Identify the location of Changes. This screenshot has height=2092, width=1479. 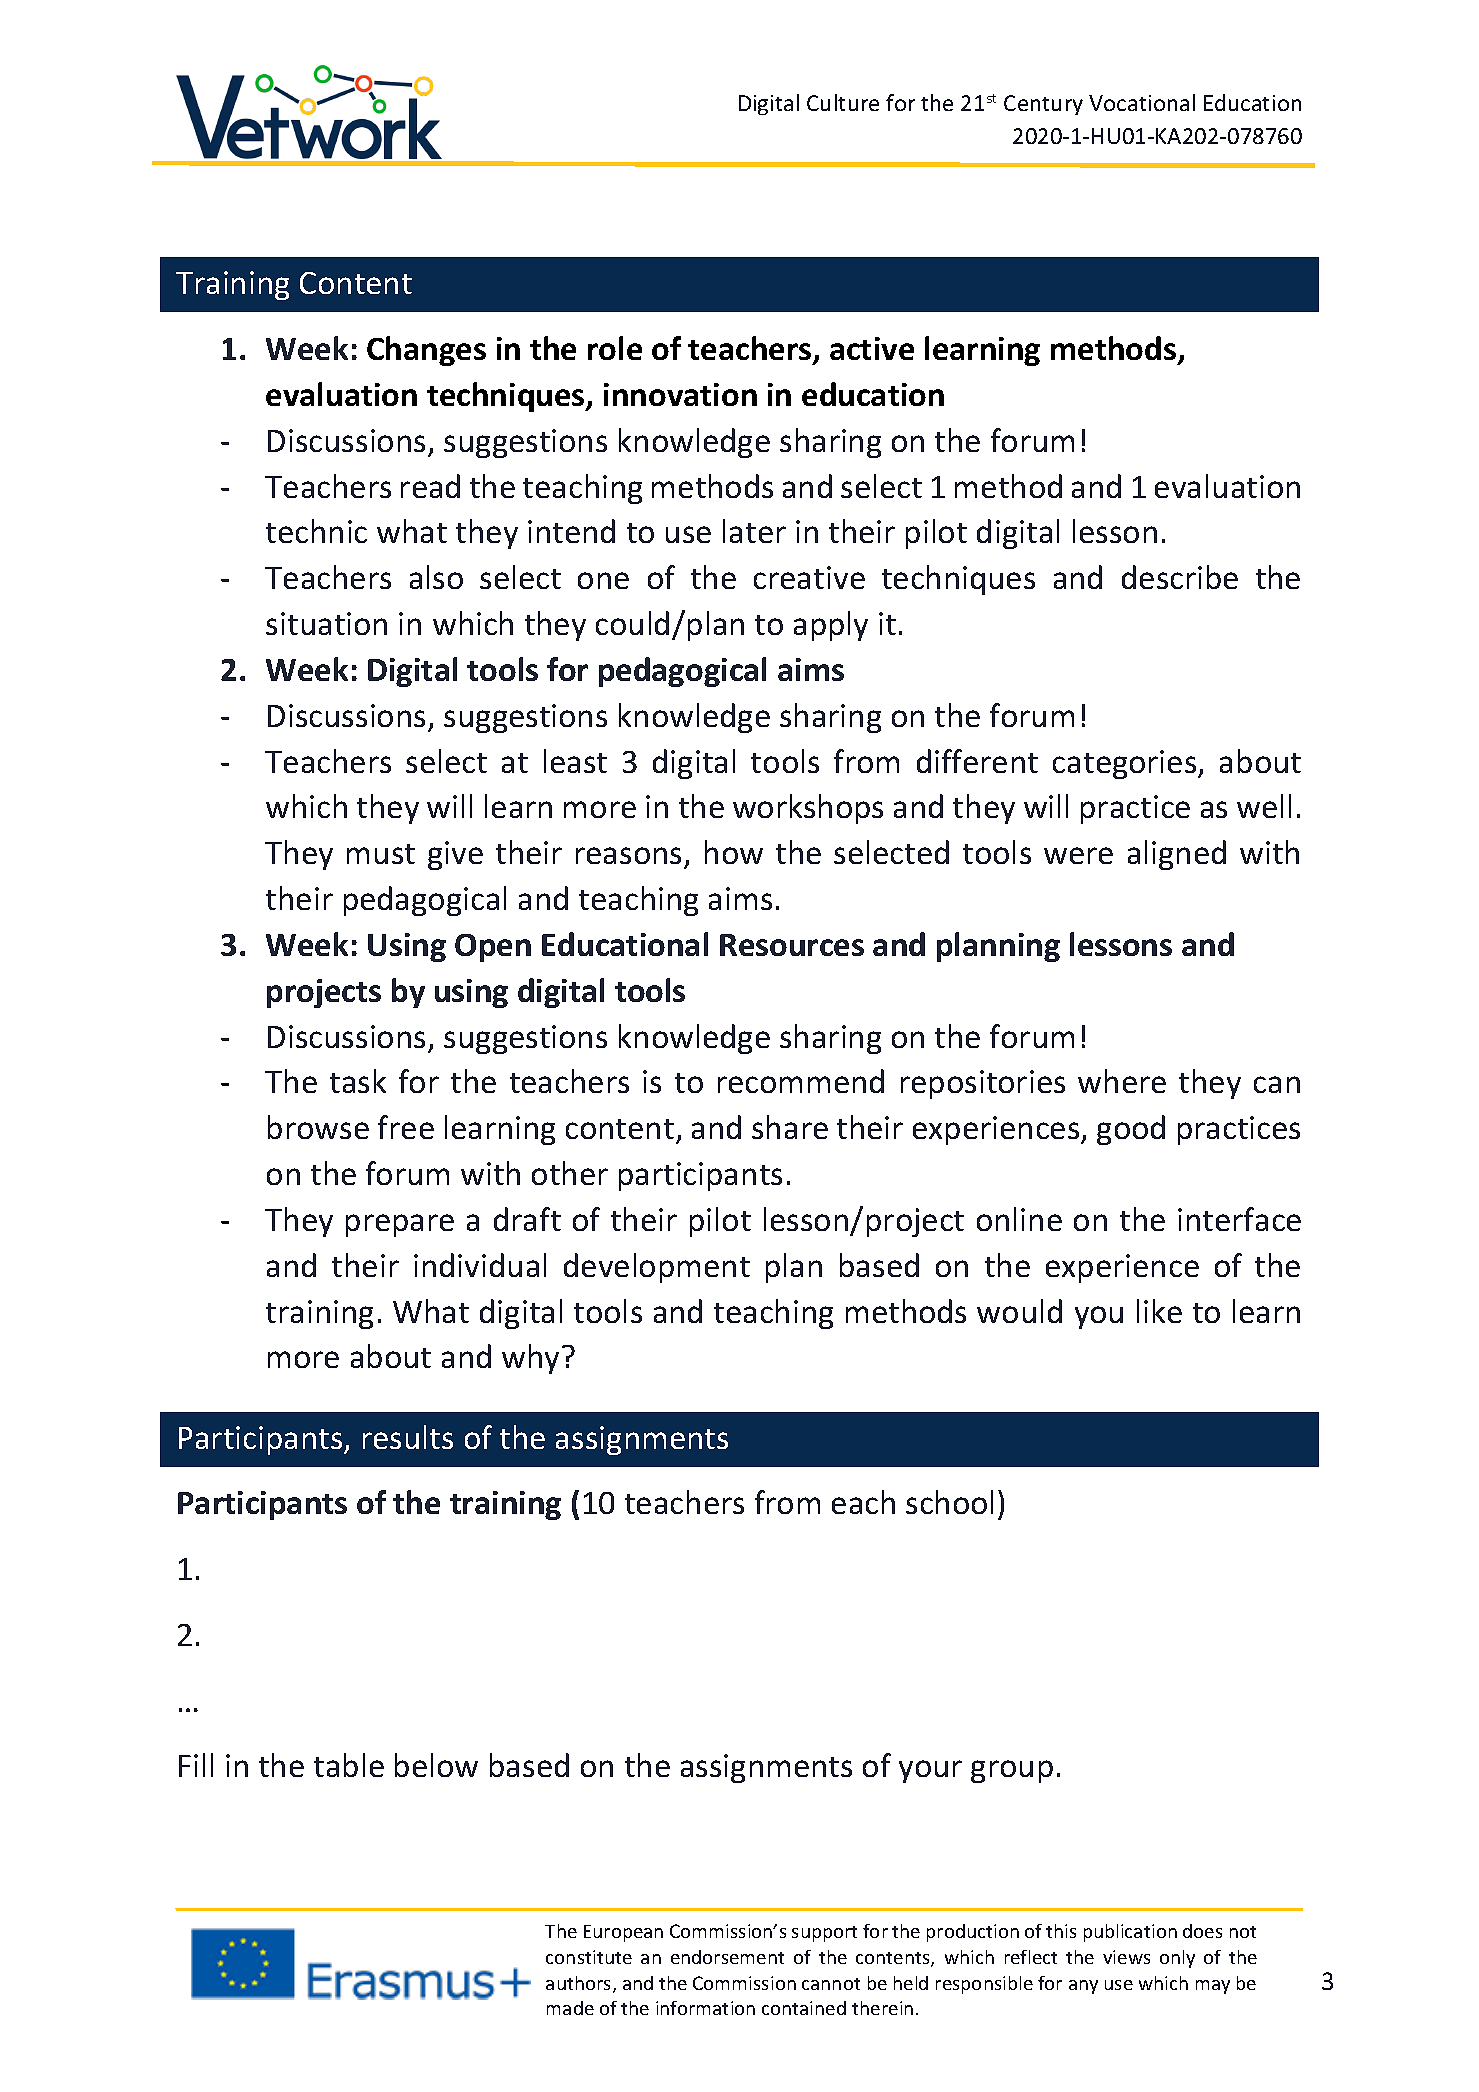
(426, 351).
